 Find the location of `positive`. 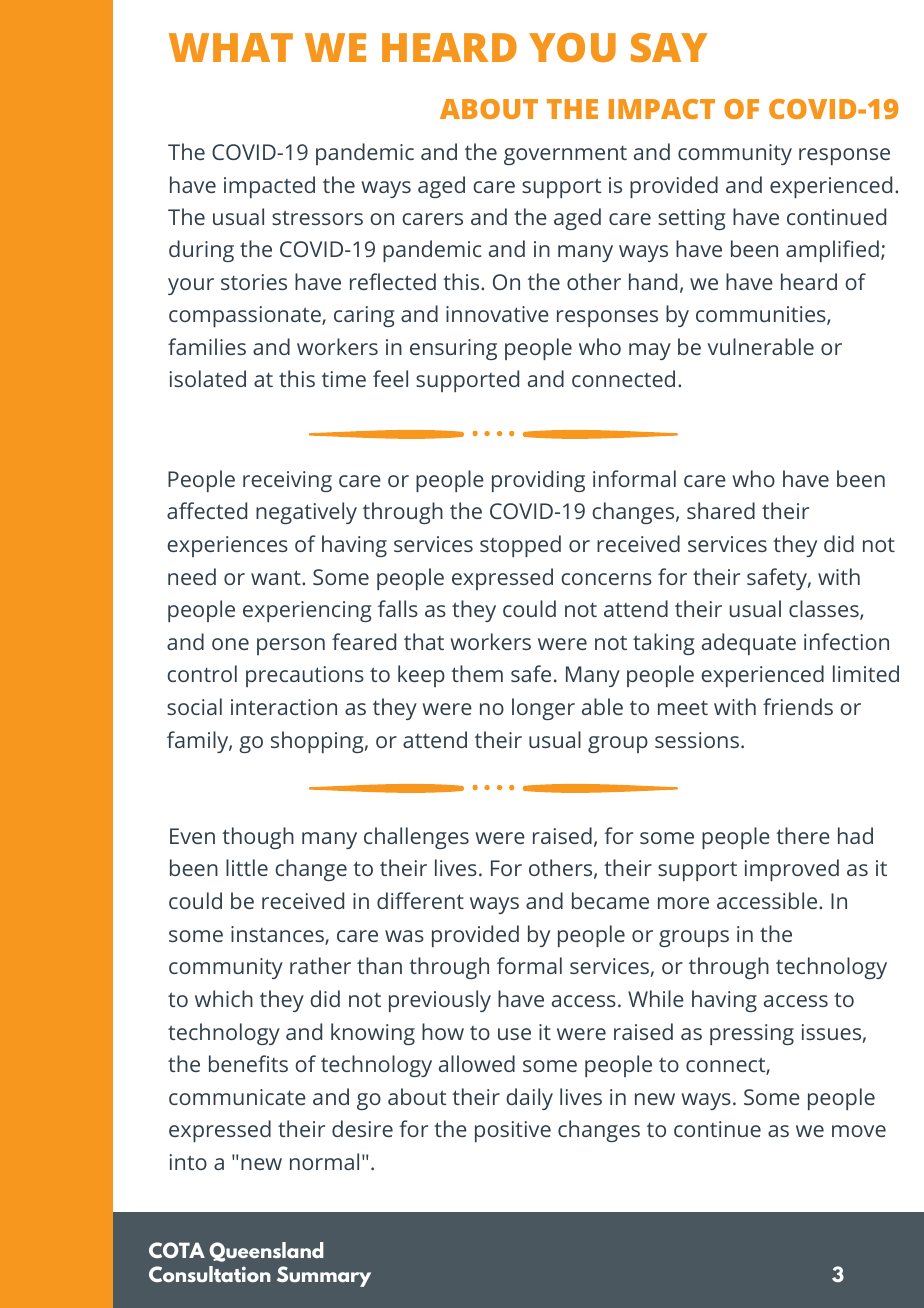

positive is located at coordinates (513, 1131).
